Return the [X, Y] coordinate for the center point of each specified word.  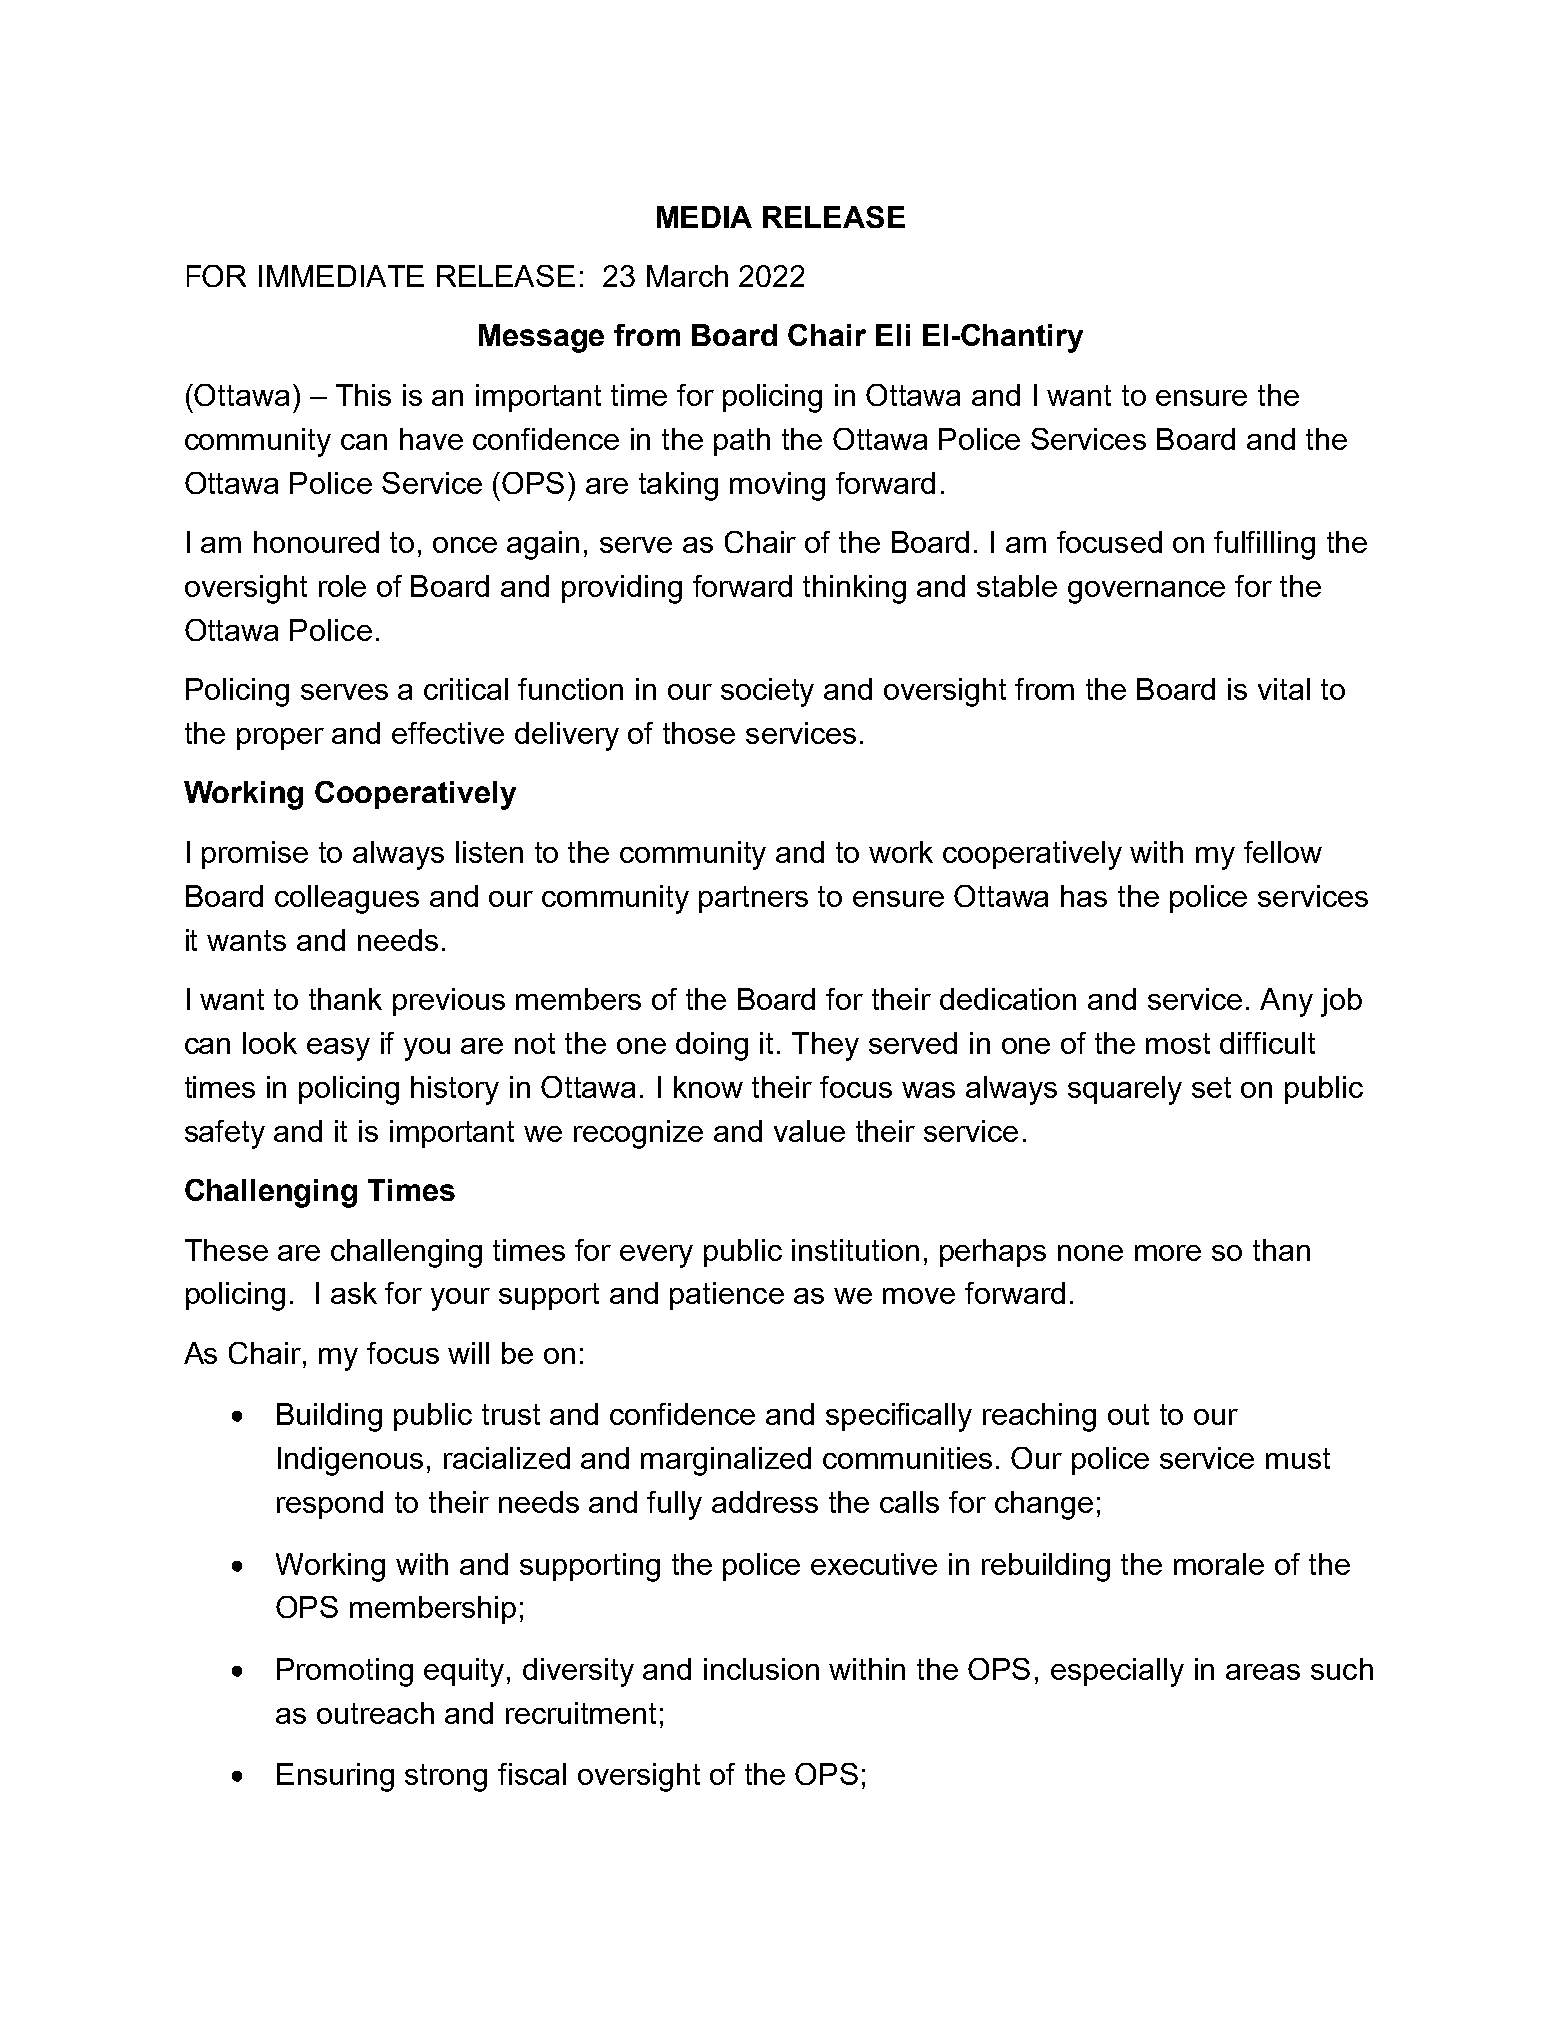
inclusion [761, 1669]
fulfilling [1264, 545]
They [825, 1046]
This [363, 395]
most [1178, 1043]
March [687, 276]
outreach [375, 1713]
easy [338, 1049]
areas [1263, 1672]
